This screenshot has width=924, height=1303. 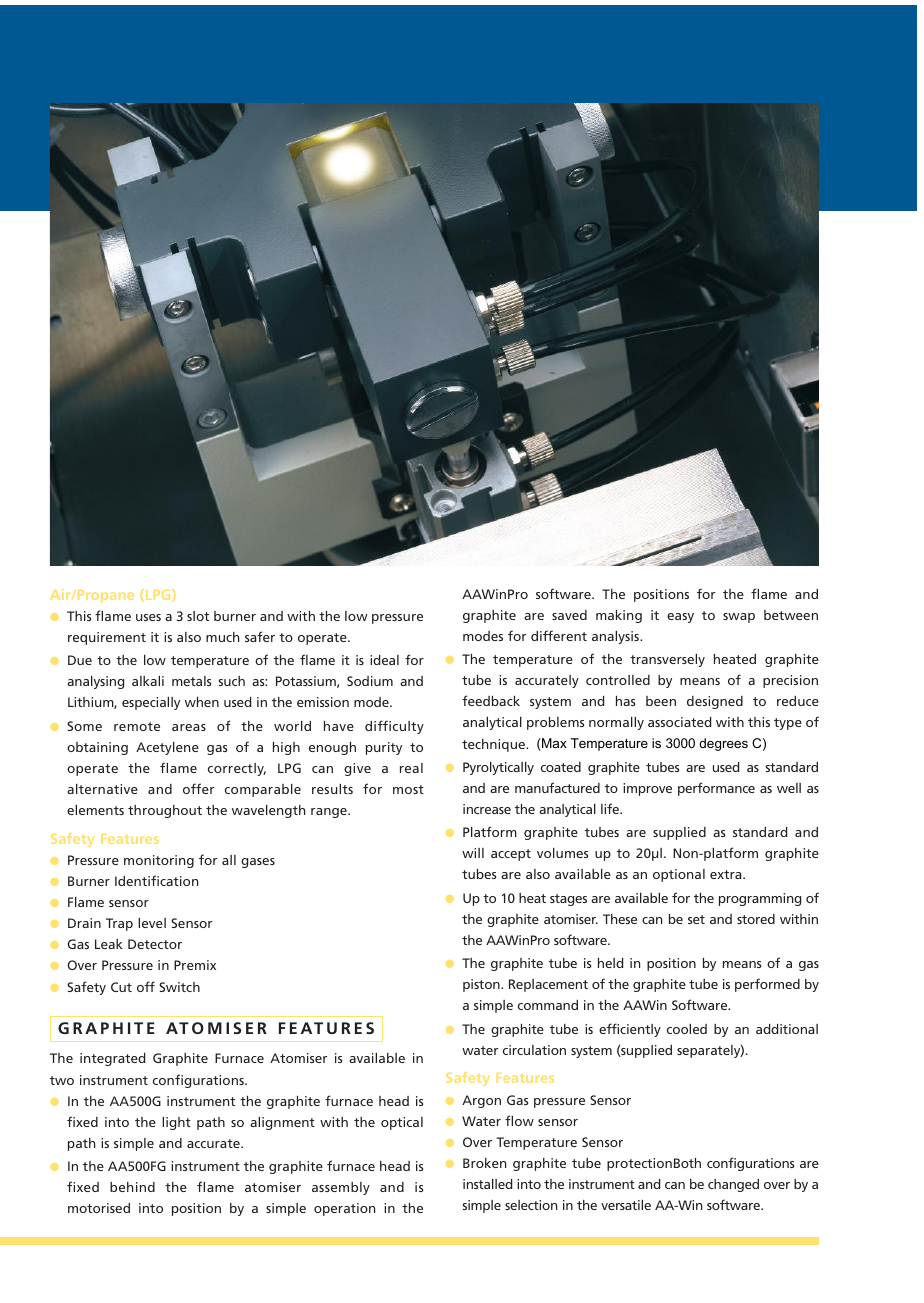 I want to click on easy, so click(x=680, y=618).
